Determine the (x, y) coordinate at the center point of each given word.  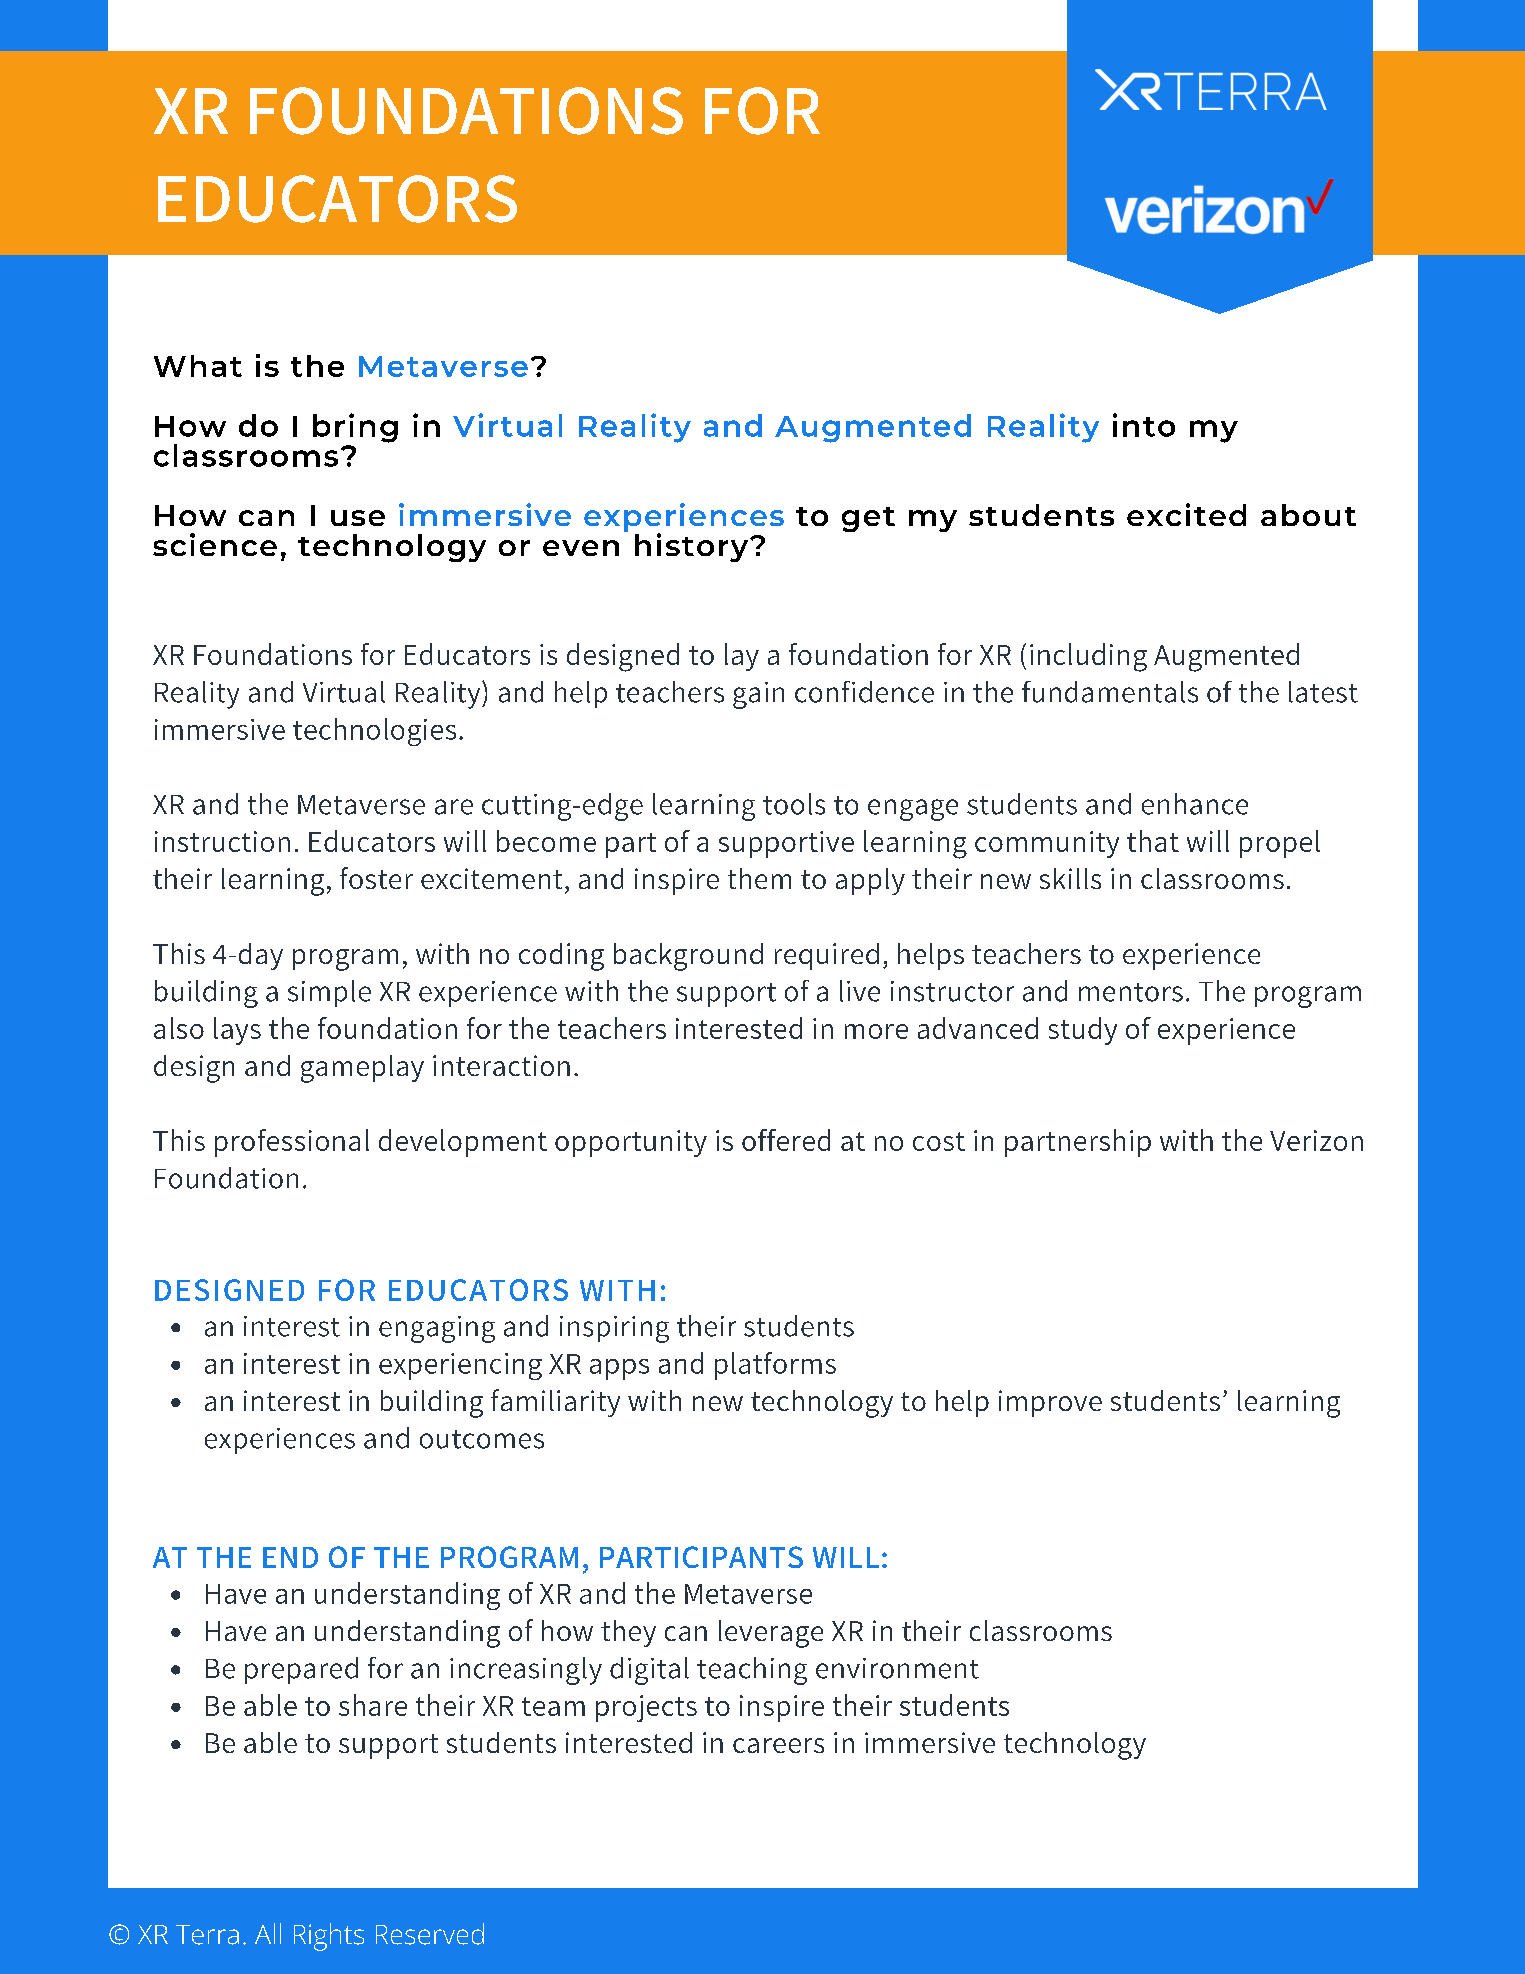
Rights (329, 1937)
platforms (775, 1366)
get (868, 519)
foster (376, 878)
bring (355, 428)
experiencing (460, 1366)
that (1153, 841)
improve (1050, 1403)
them (759, 878)
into (1144, 425)
